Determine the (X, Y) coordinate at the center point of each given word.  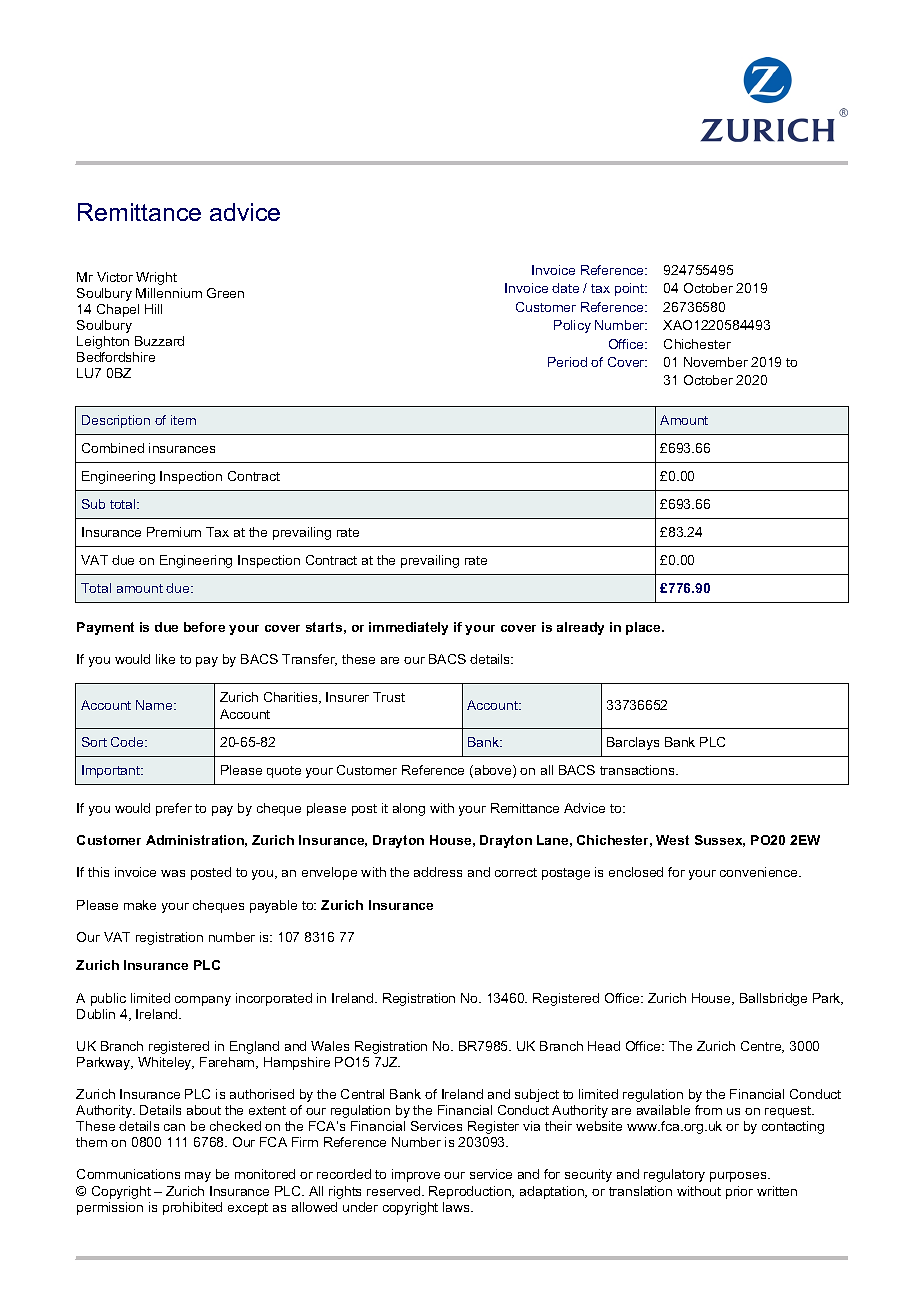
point (631, 289)
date (565, 288)
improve (416, 1175)
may (198, 1177)
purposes (739, 1177)
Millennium (169, 293)
